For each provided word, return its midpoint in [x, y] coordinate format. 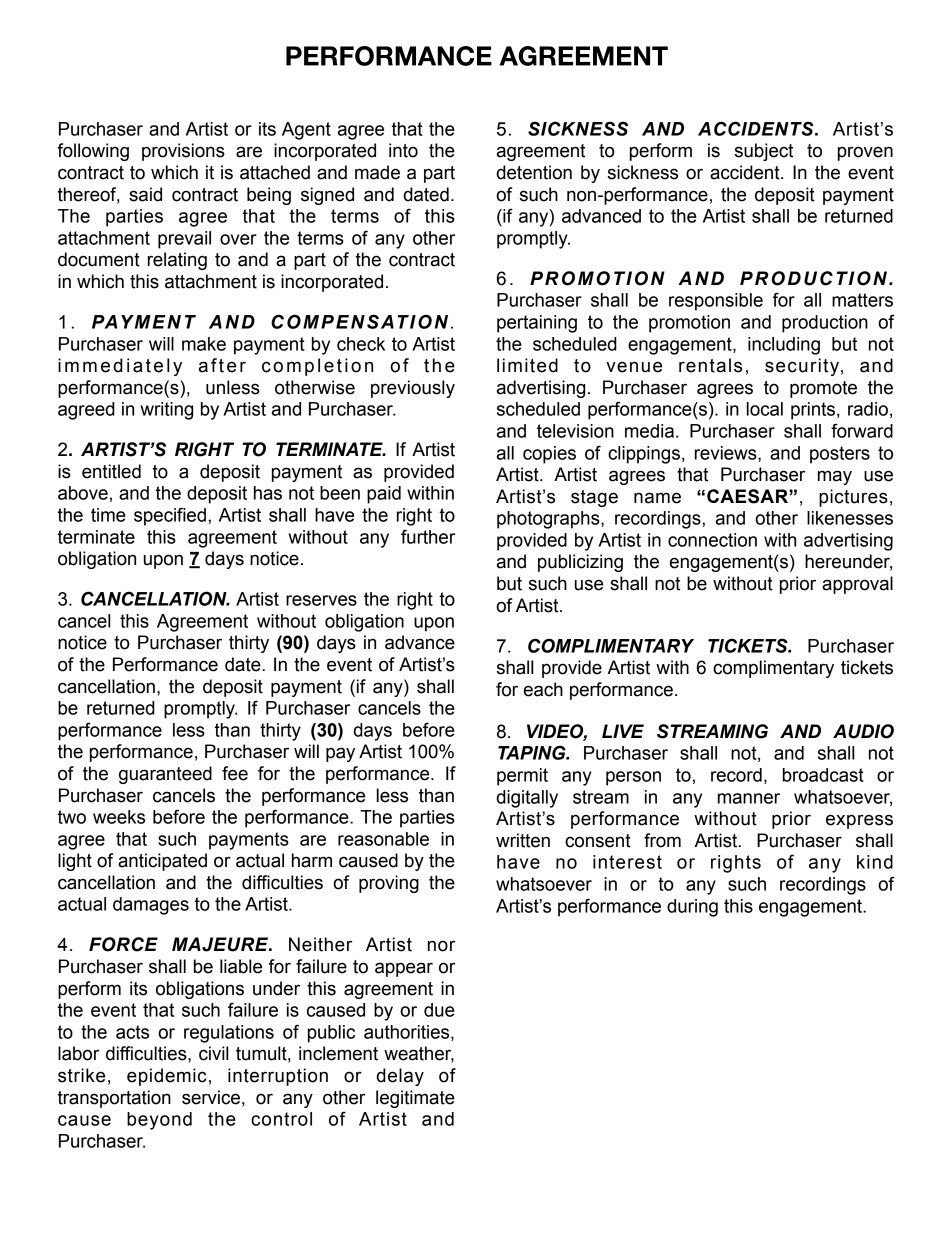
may [835, 477]
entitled [111, 471]
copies [549, 455]
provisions [183, 152]
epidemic [166, 1077]
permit [522, 777]
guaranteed [165, 775]
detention [534, 172]
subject [764, 152]
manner [749, 798]
